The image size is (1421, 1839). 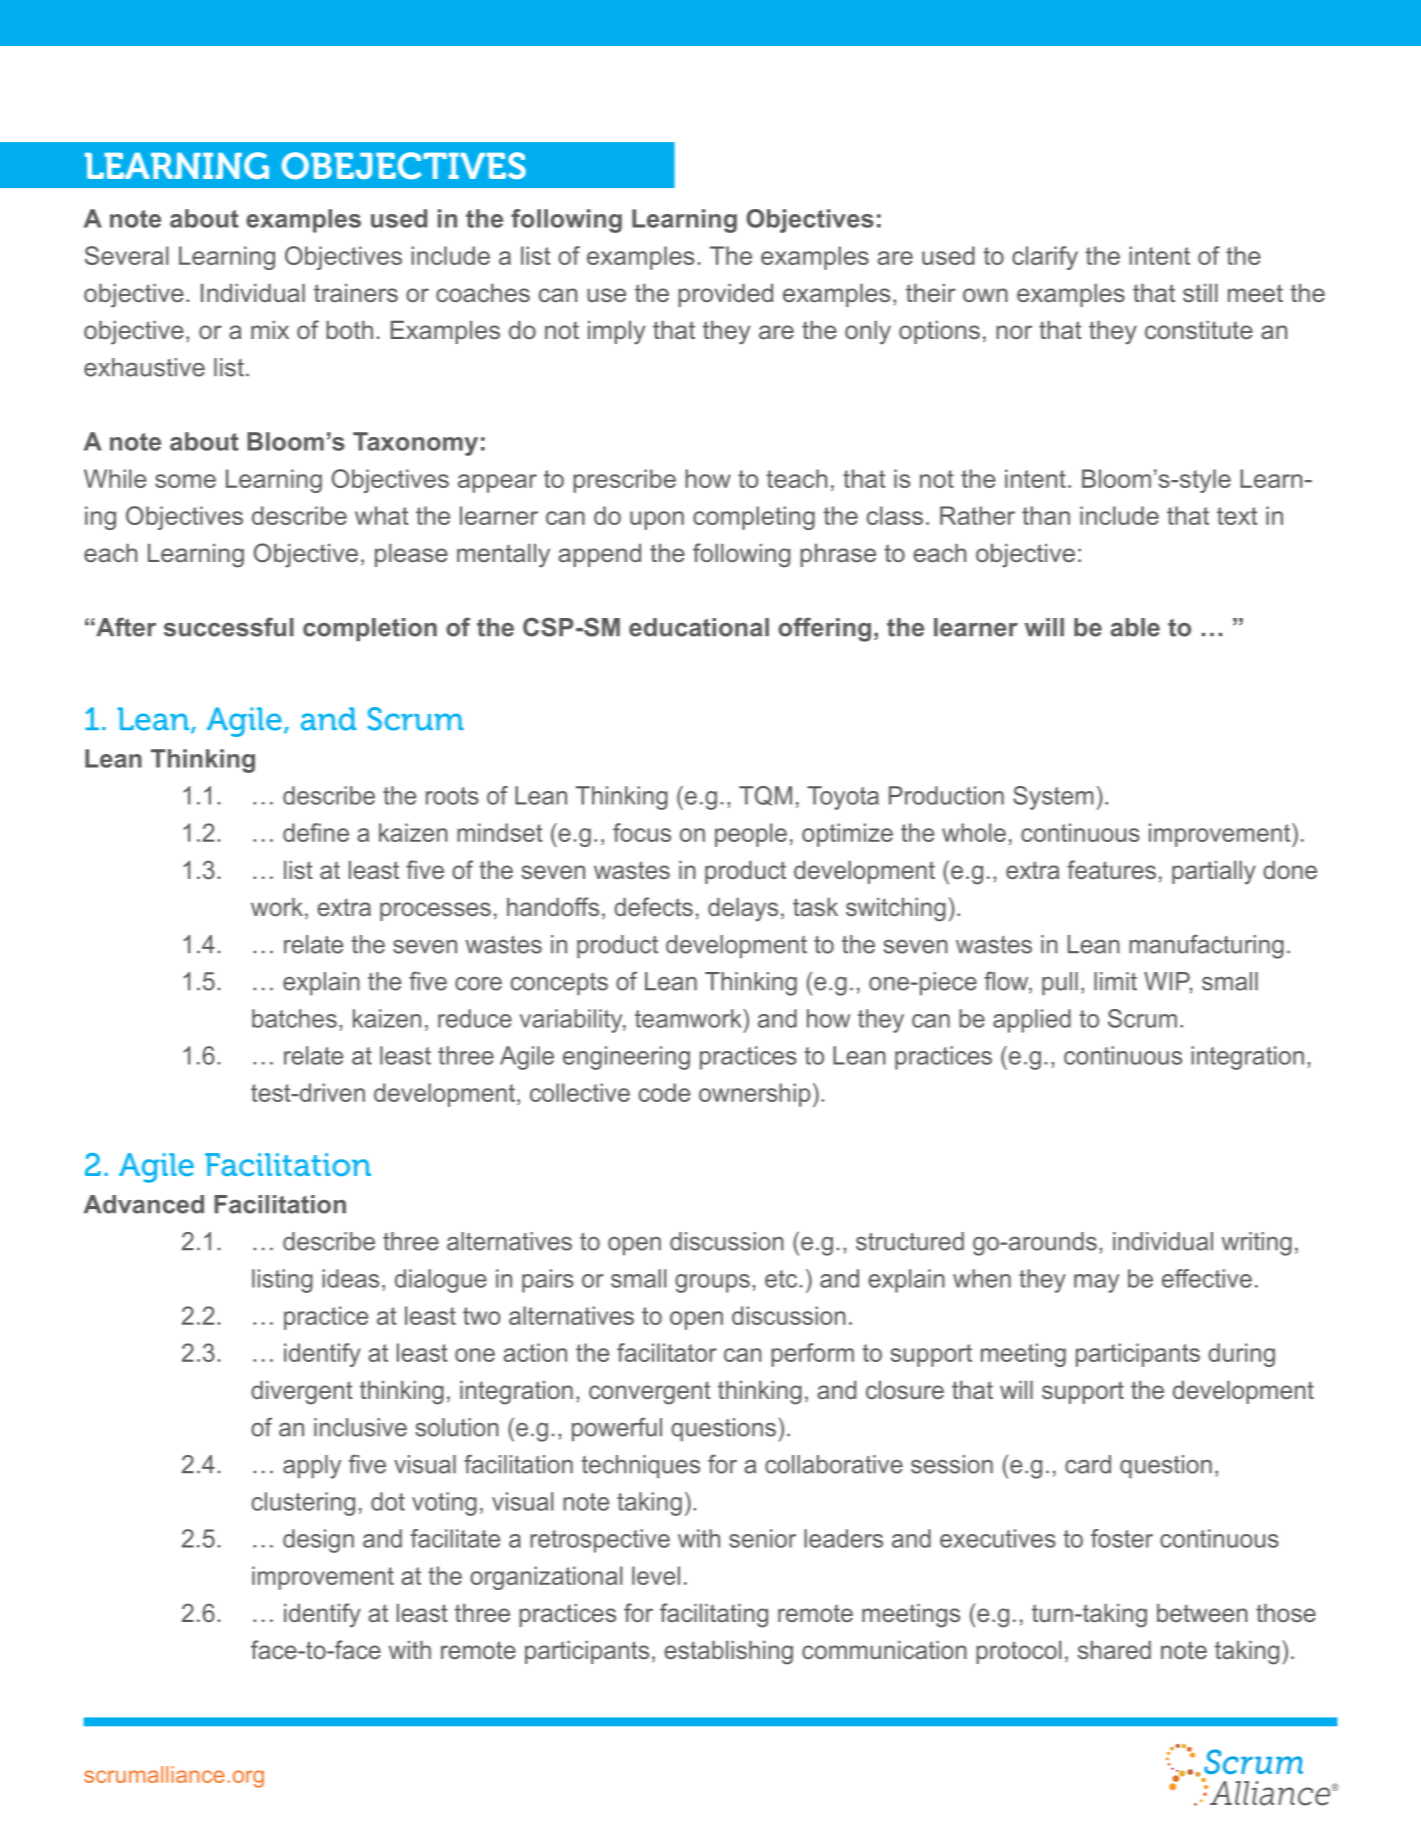 What do you see at coordinates (270, 330) in the screenshot?
I see `mix` at bounding box center [270, 330].
